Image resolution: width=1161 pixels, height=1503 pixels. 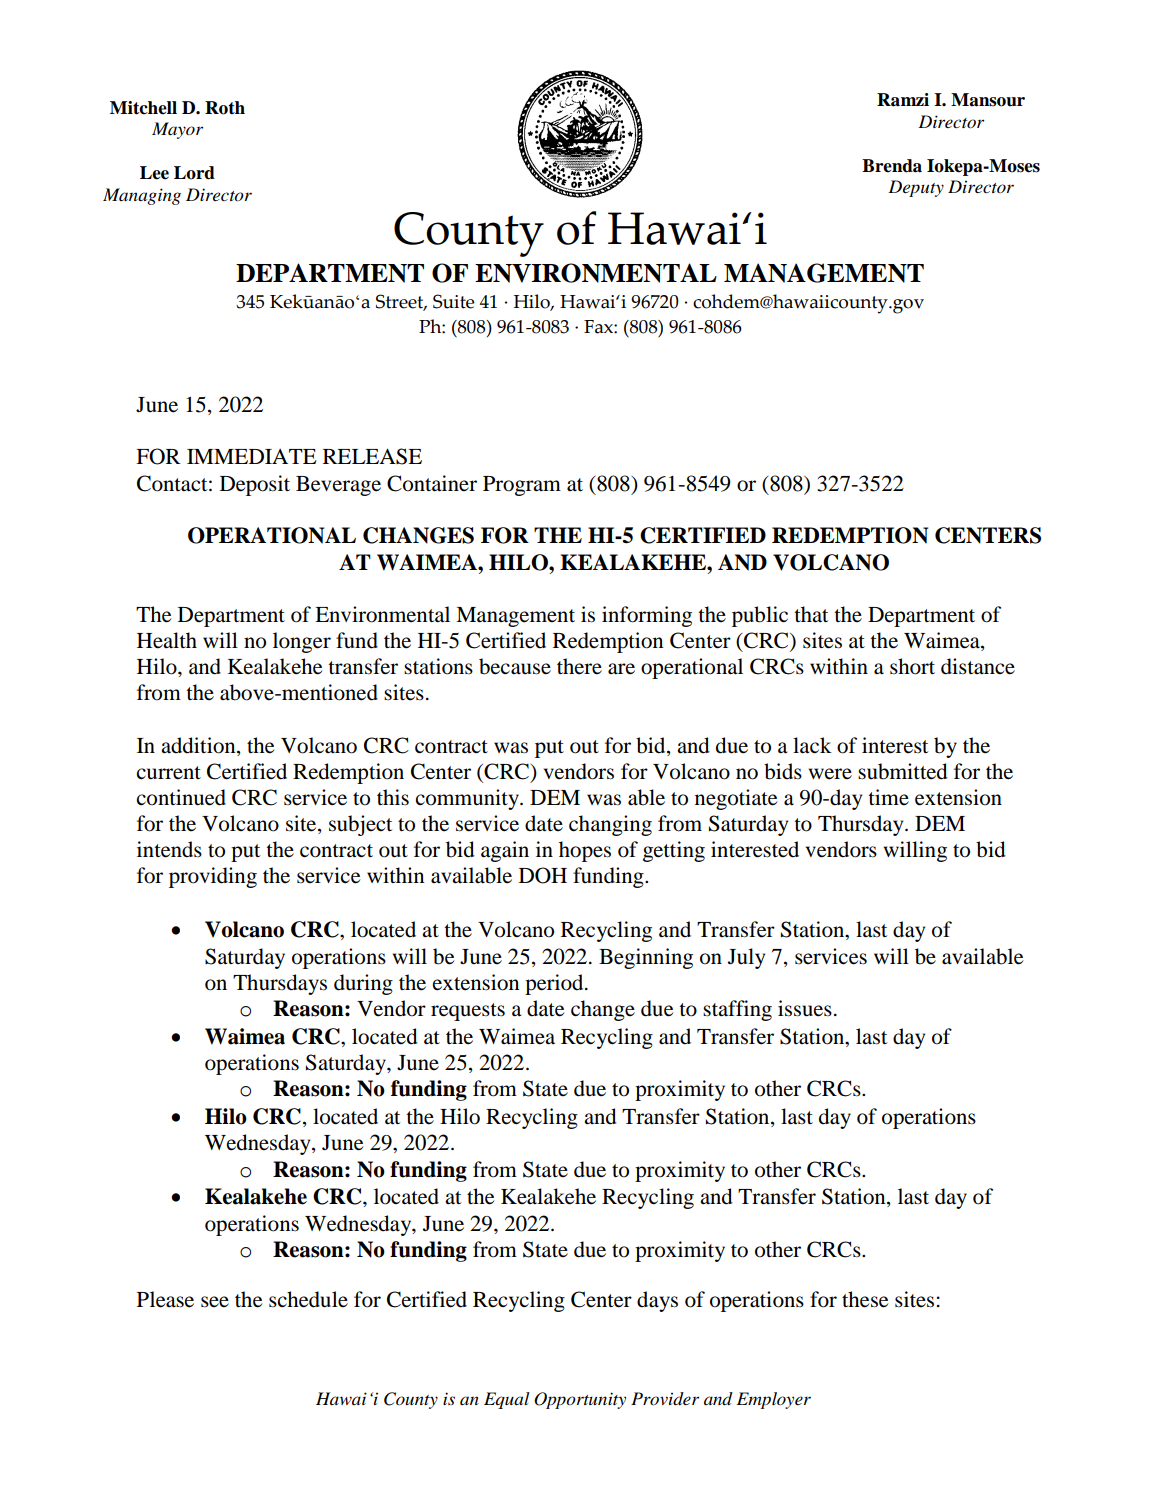 What do you see at coordinates (522, 486) in the document?
I see `Program` at bounding box center [522, 486].
